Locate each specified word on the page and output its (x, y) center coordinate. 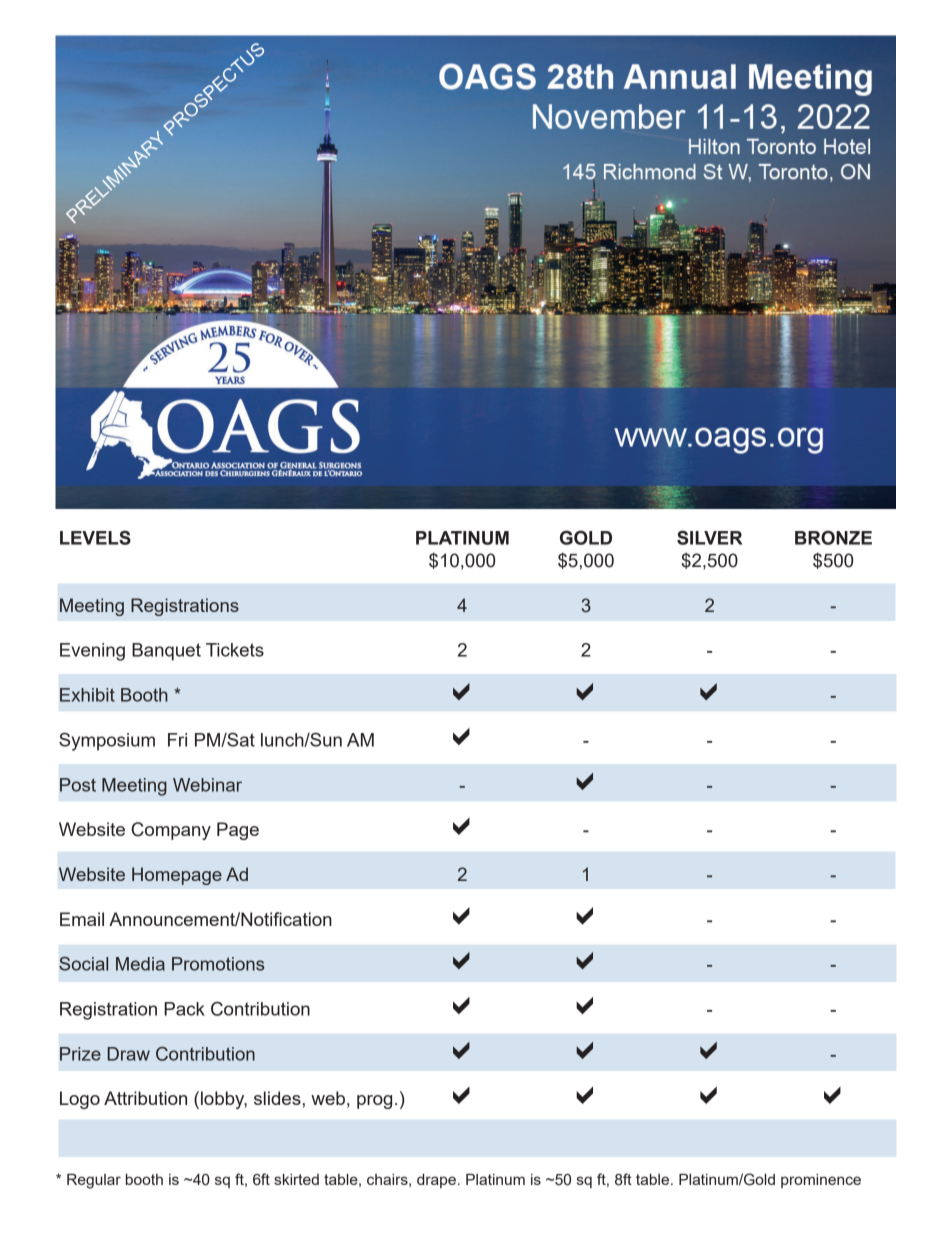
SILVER (709, 537)
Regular (94, 1181)
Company (171, 831)
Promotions (218, 964)
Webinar (207, 785)
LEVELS (95, 537)
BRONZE (833, 538)
